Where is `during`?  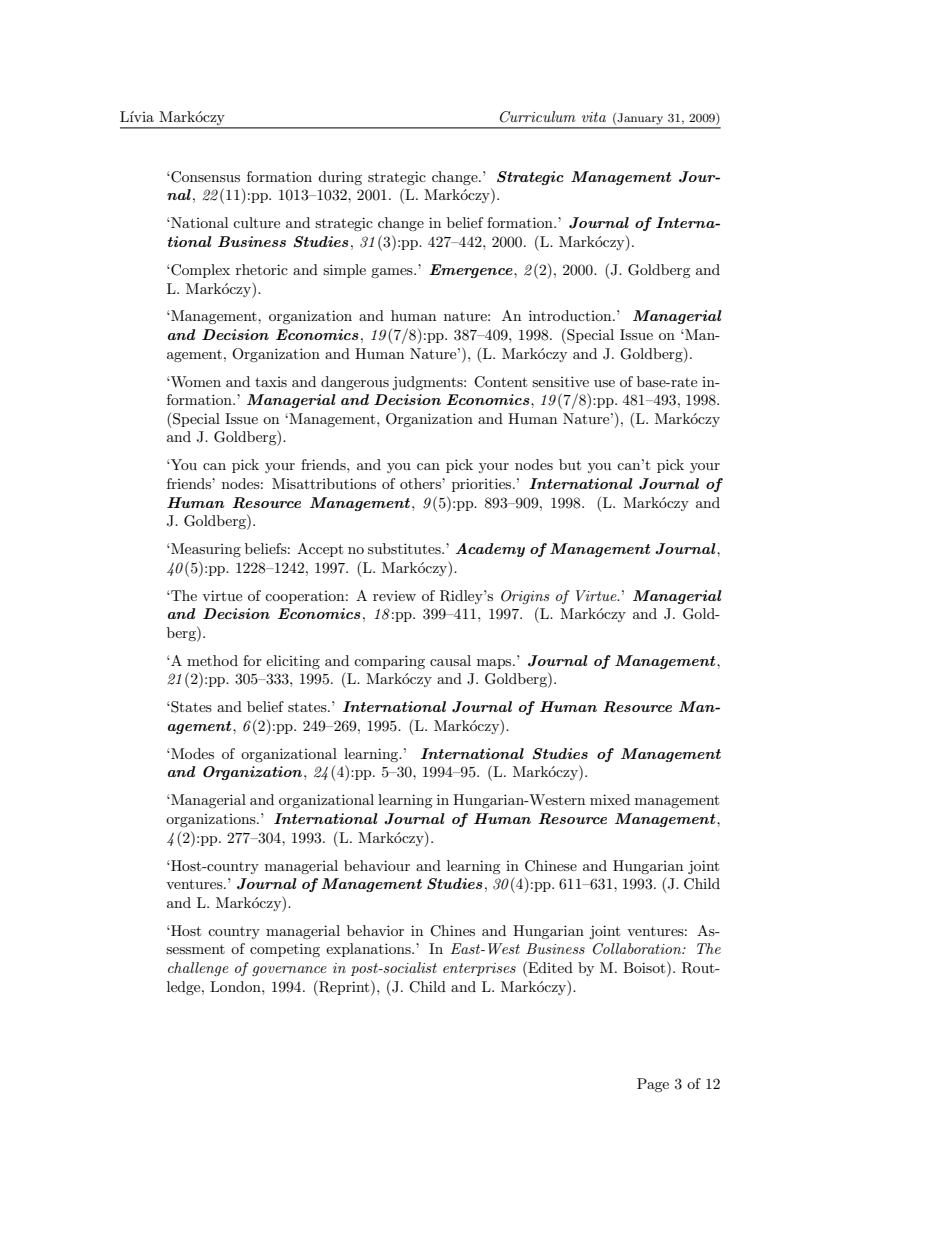 during is located at coordinates (340, 178).
